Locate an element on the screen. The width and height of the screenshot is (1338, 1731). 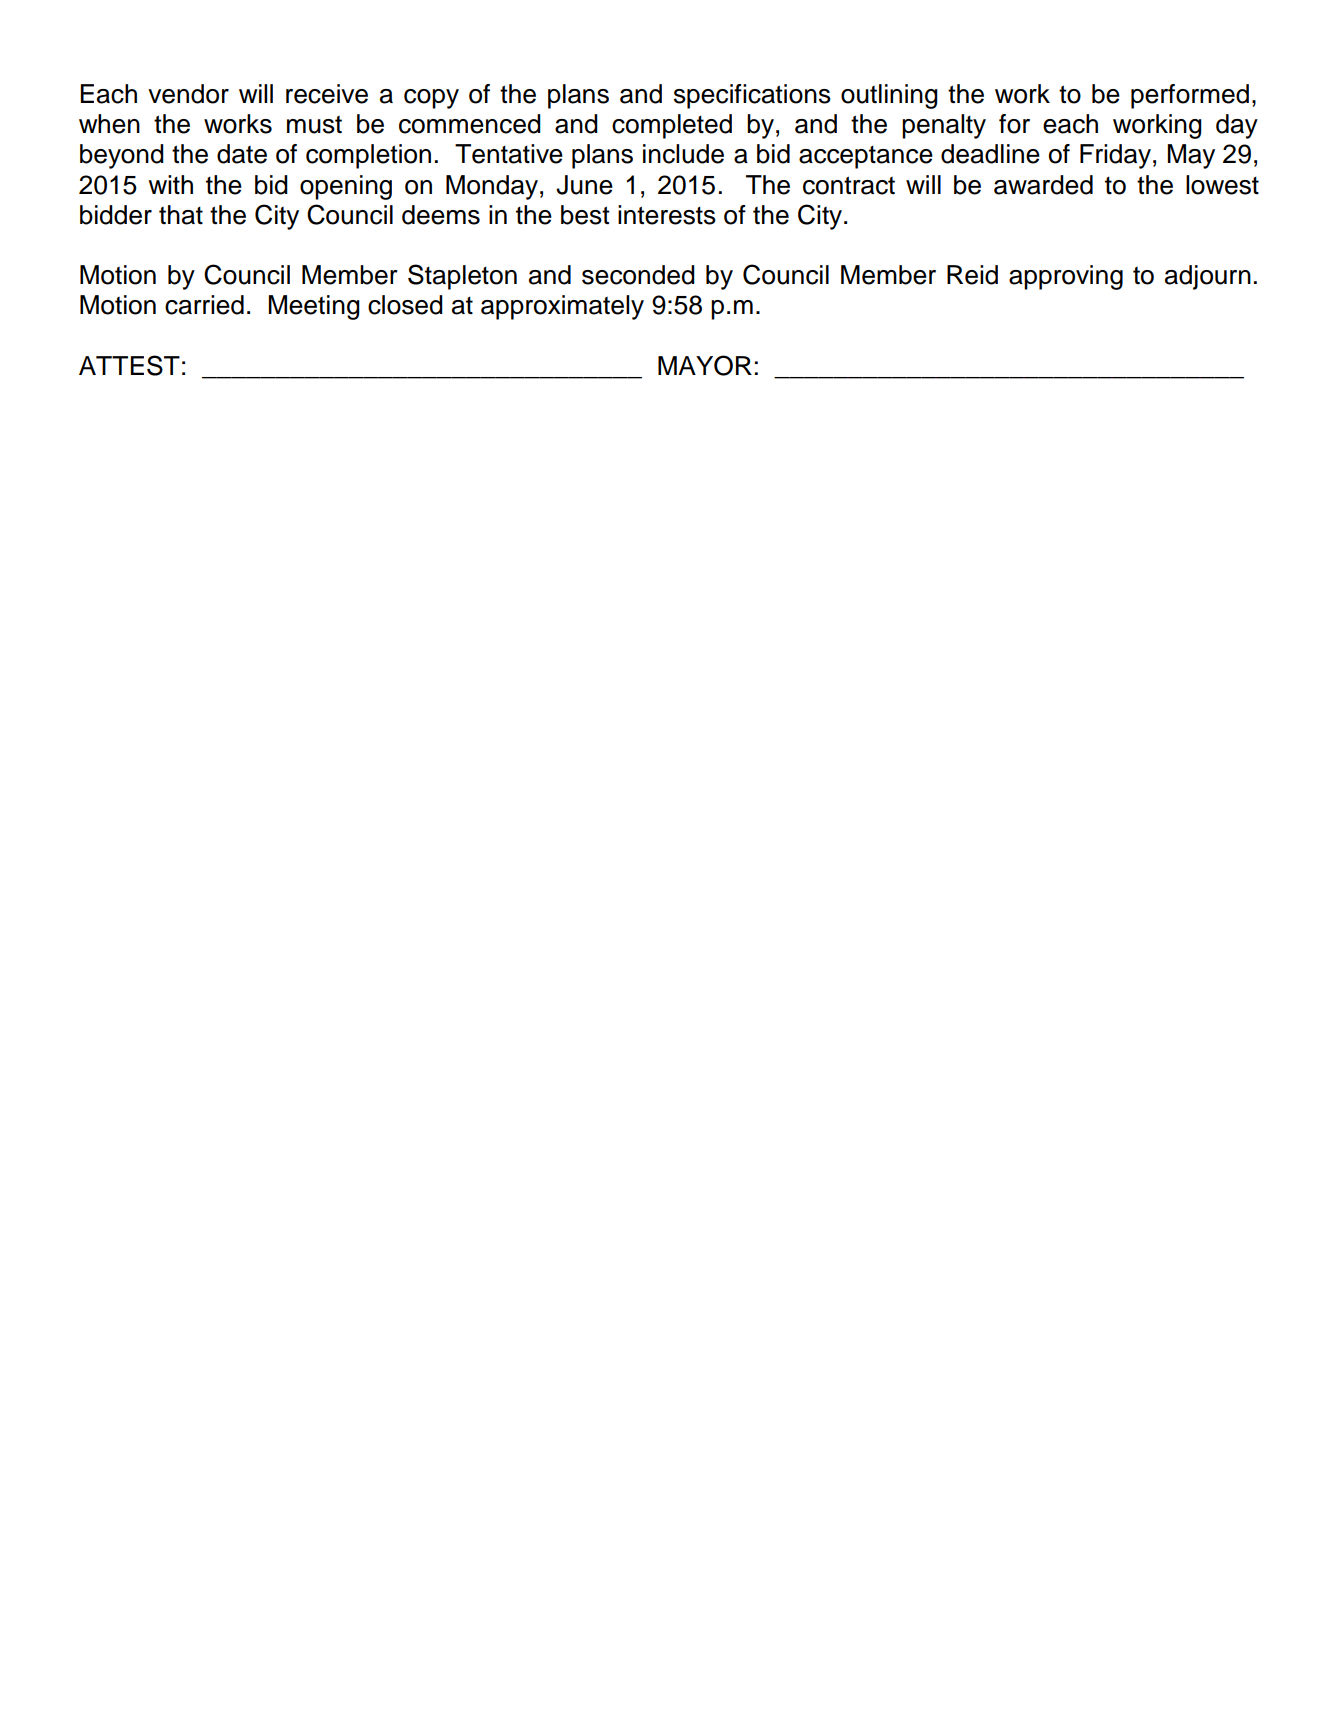
vendor is located at coordinates (188, 94).
